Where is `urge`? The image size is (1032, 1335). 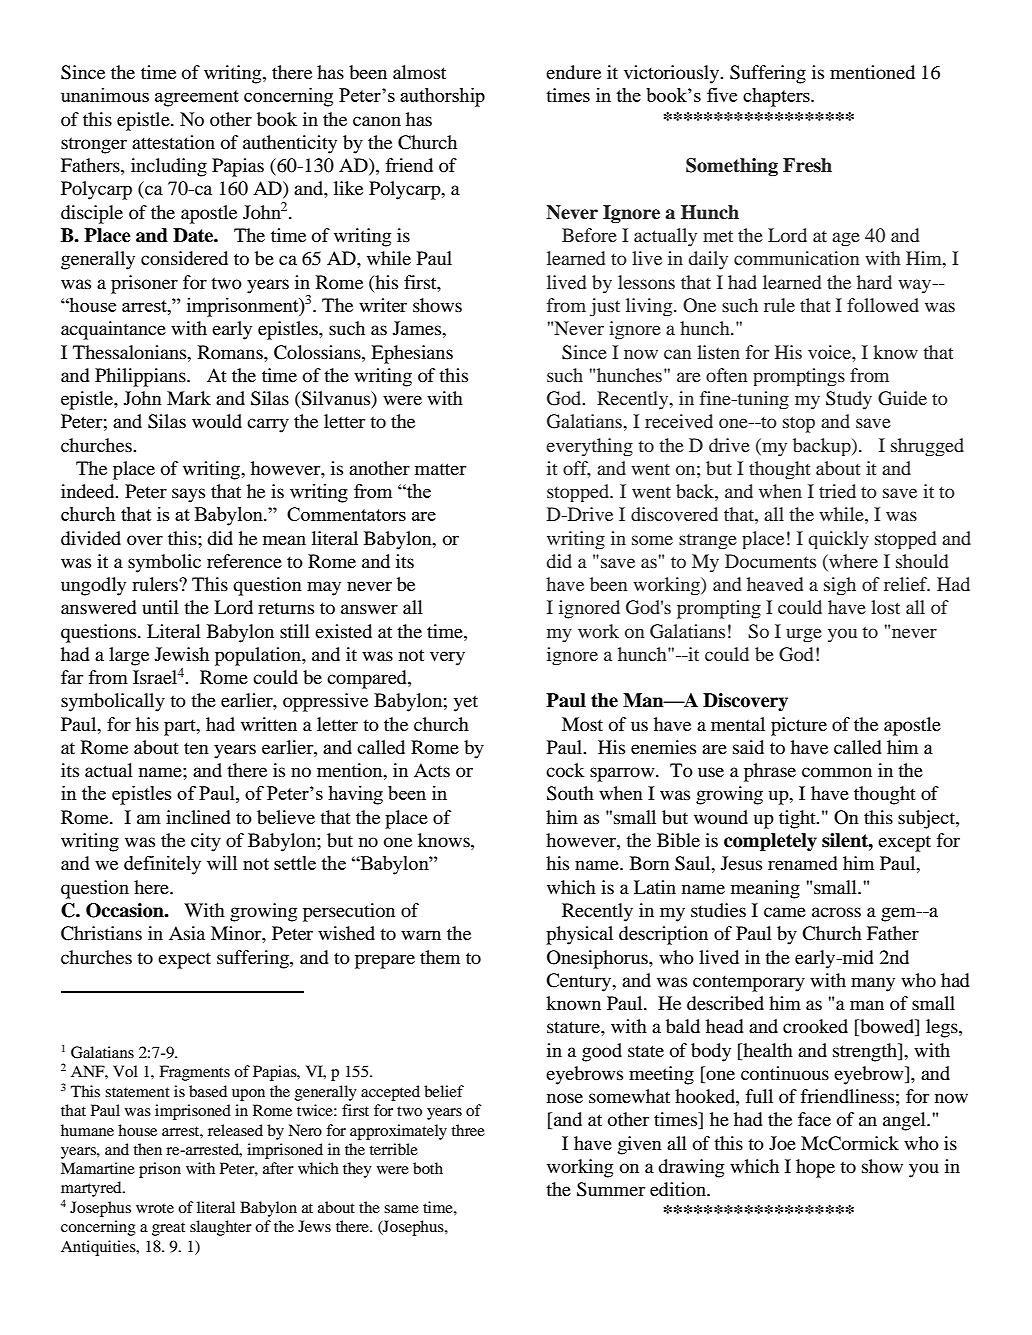
urge is located at coordinates (804, 635).
